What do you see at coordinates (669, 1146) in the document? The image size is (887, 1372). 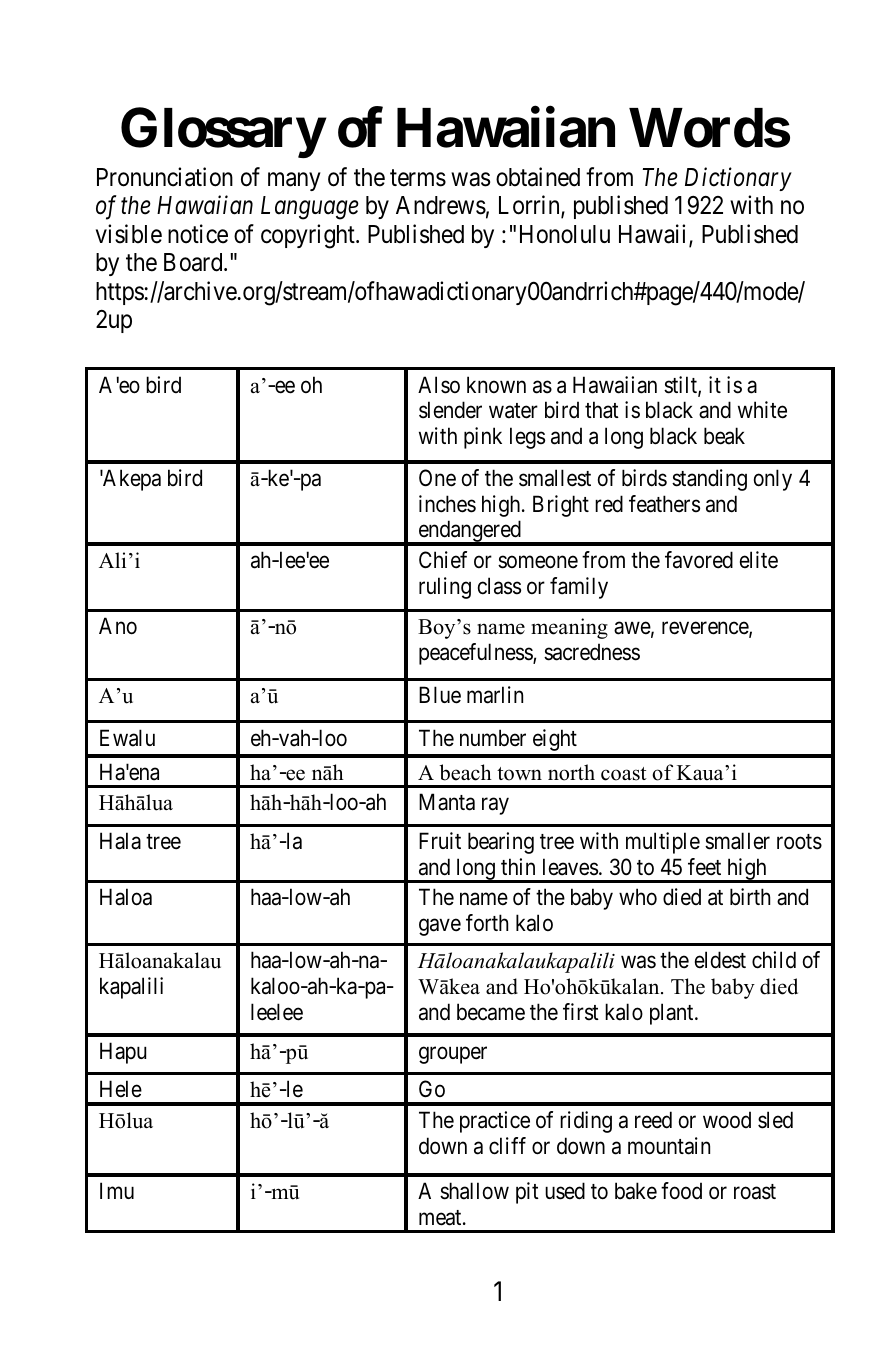 I see `mountain` at bounding box center [669, 1146].
